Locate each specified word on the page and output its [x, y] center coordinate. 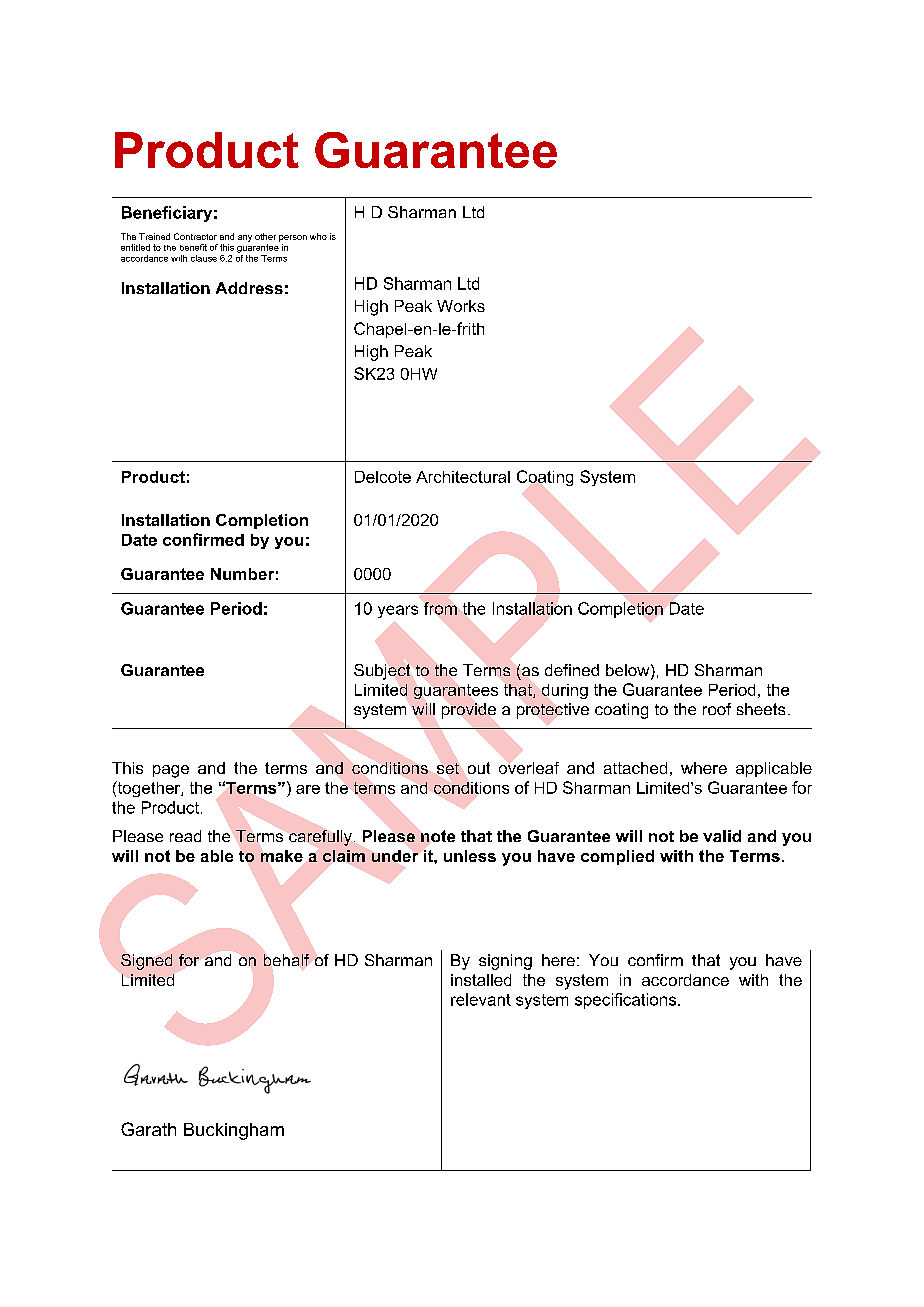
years [398, 611]
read [185, 836]
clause [204, 258]
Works [461, 306]
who [318, 236]
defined [572, 670]
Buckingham [234, 1131]
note [438, 836]
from [440, 608]
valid [722, 836]
